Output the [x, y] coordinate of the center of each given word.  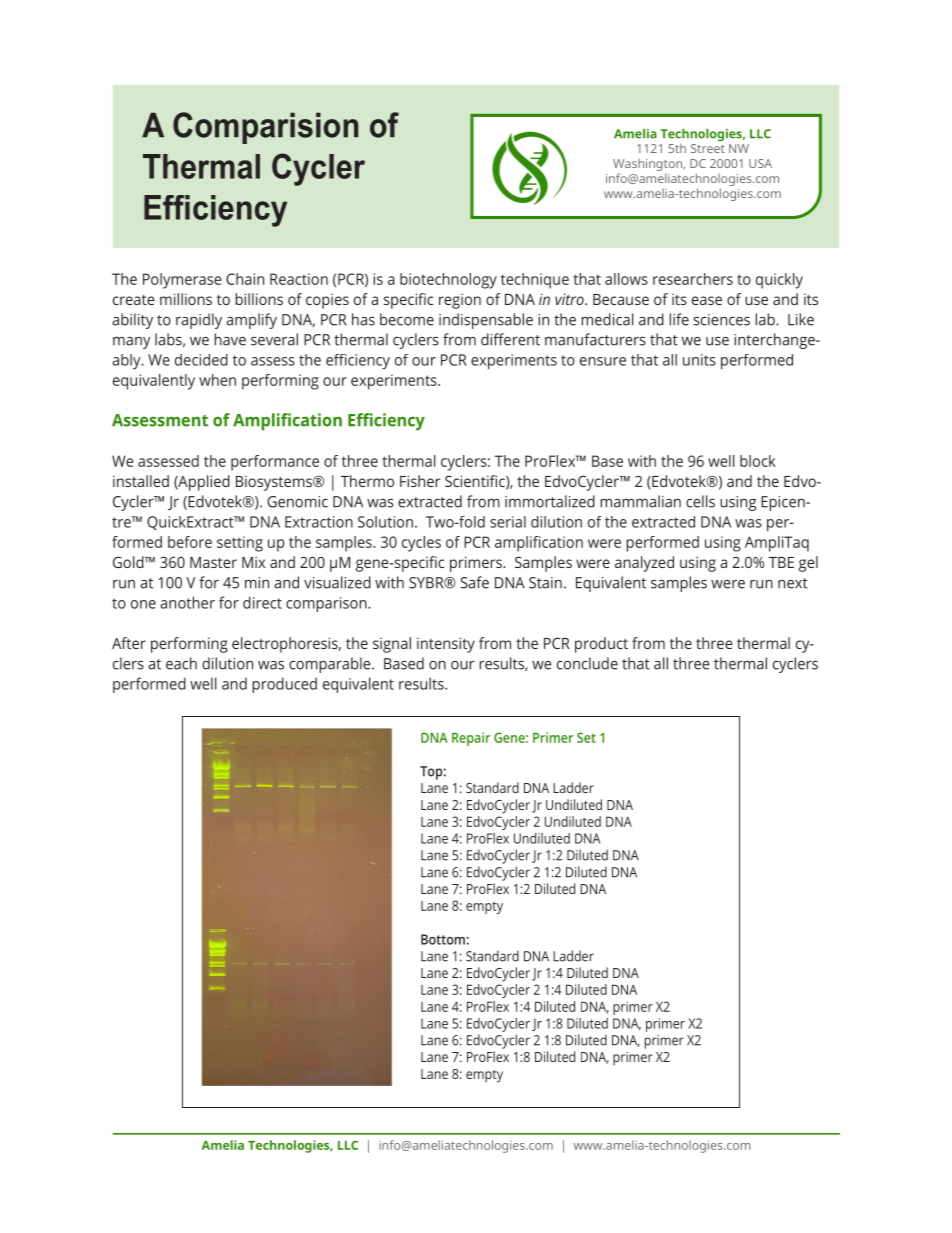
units [699, 360]
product [601, 645]
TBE [781, 562]
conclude [587, 663]
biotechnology [448, 281]
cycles [421, 544]
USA [760, 163]
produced [284, 685]
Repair [471, 739]
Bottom [443, 939]
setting [240, 544]
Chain [245, 279]
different [510, 339]
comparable [331, 665]
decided [201, 360]
